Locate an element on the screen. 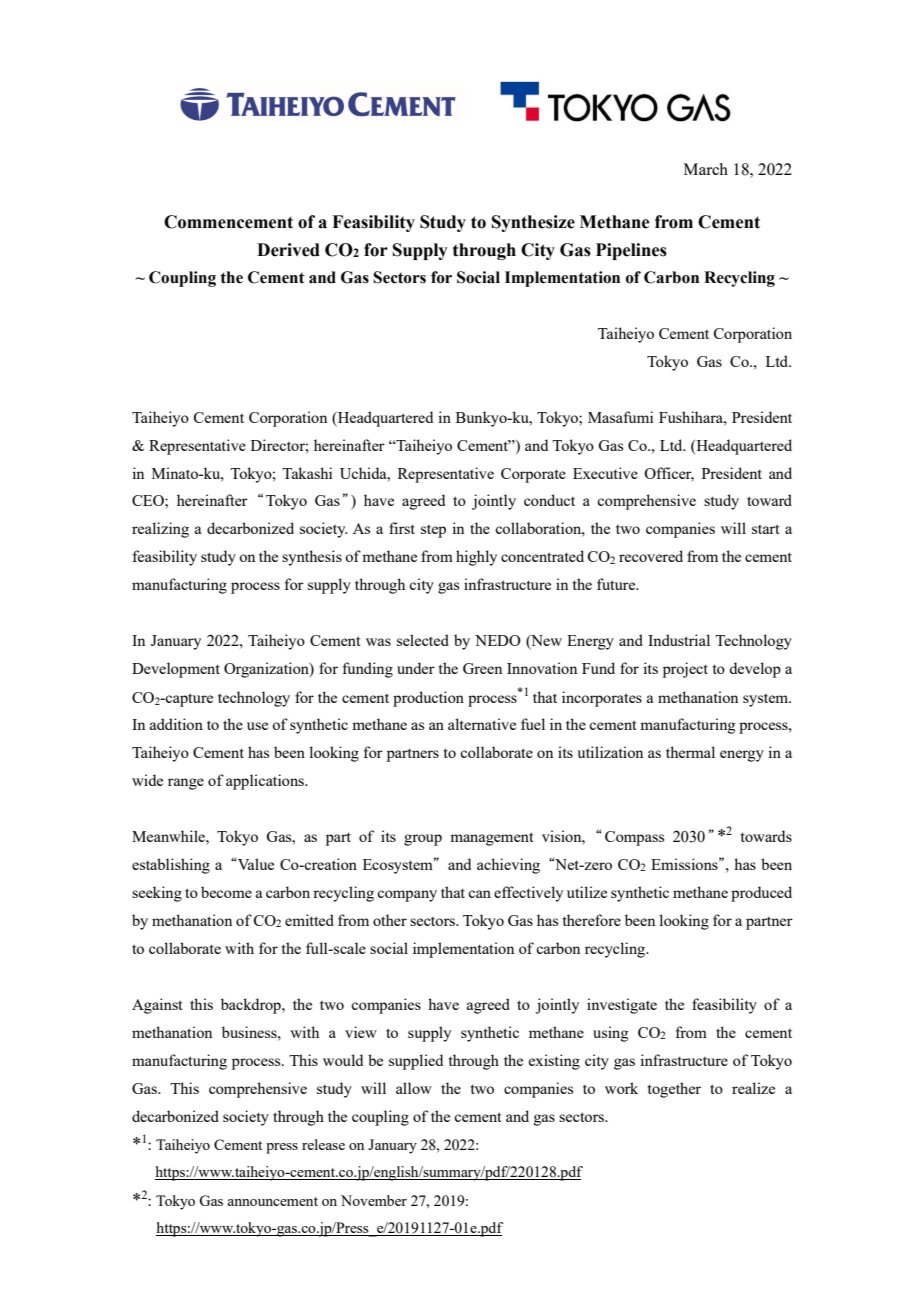  Synthesize is located at coordinates (533, 223).
